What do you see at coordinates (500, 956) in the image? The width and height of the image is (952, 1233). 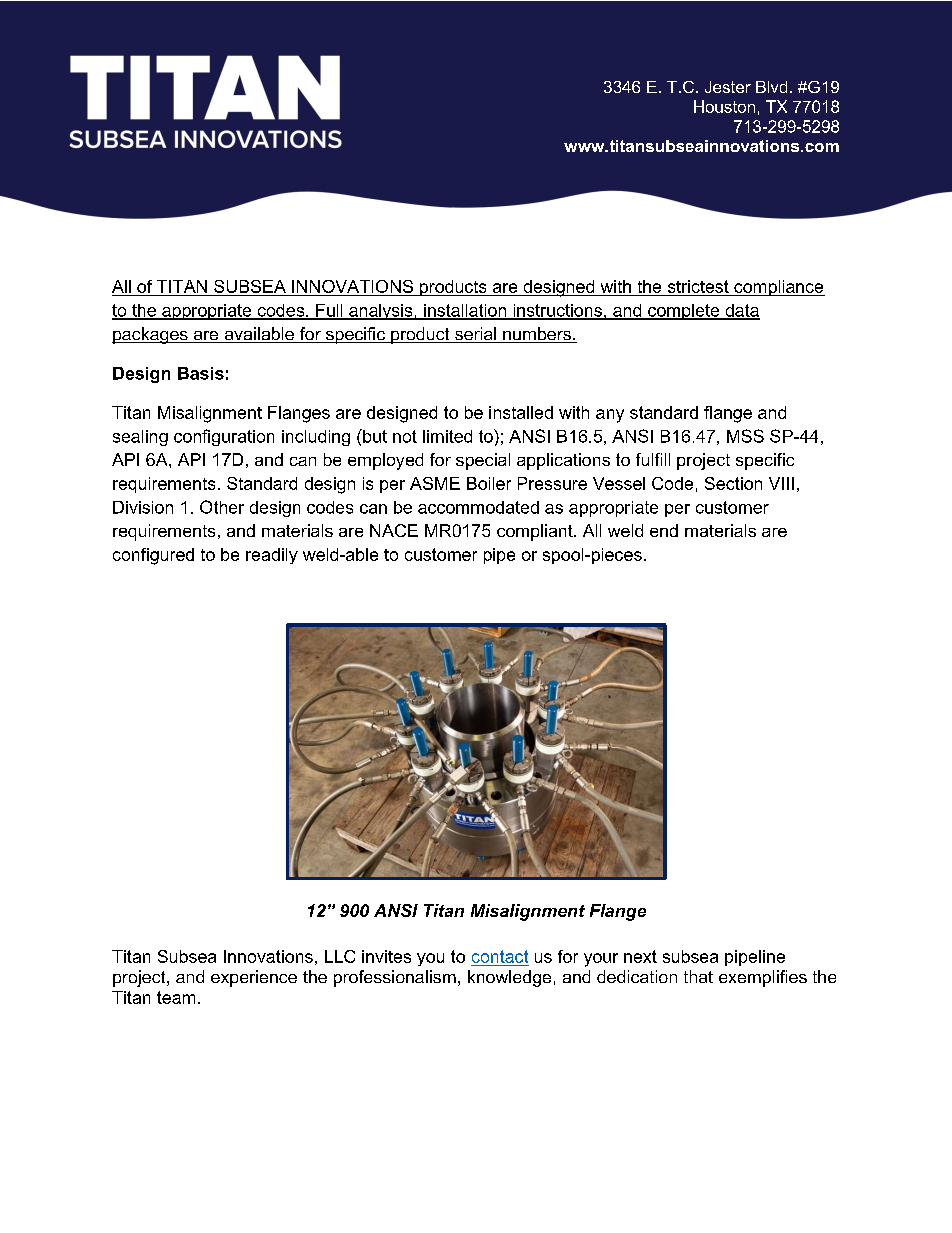 I see `contact` at bounding box center [500, 956].
